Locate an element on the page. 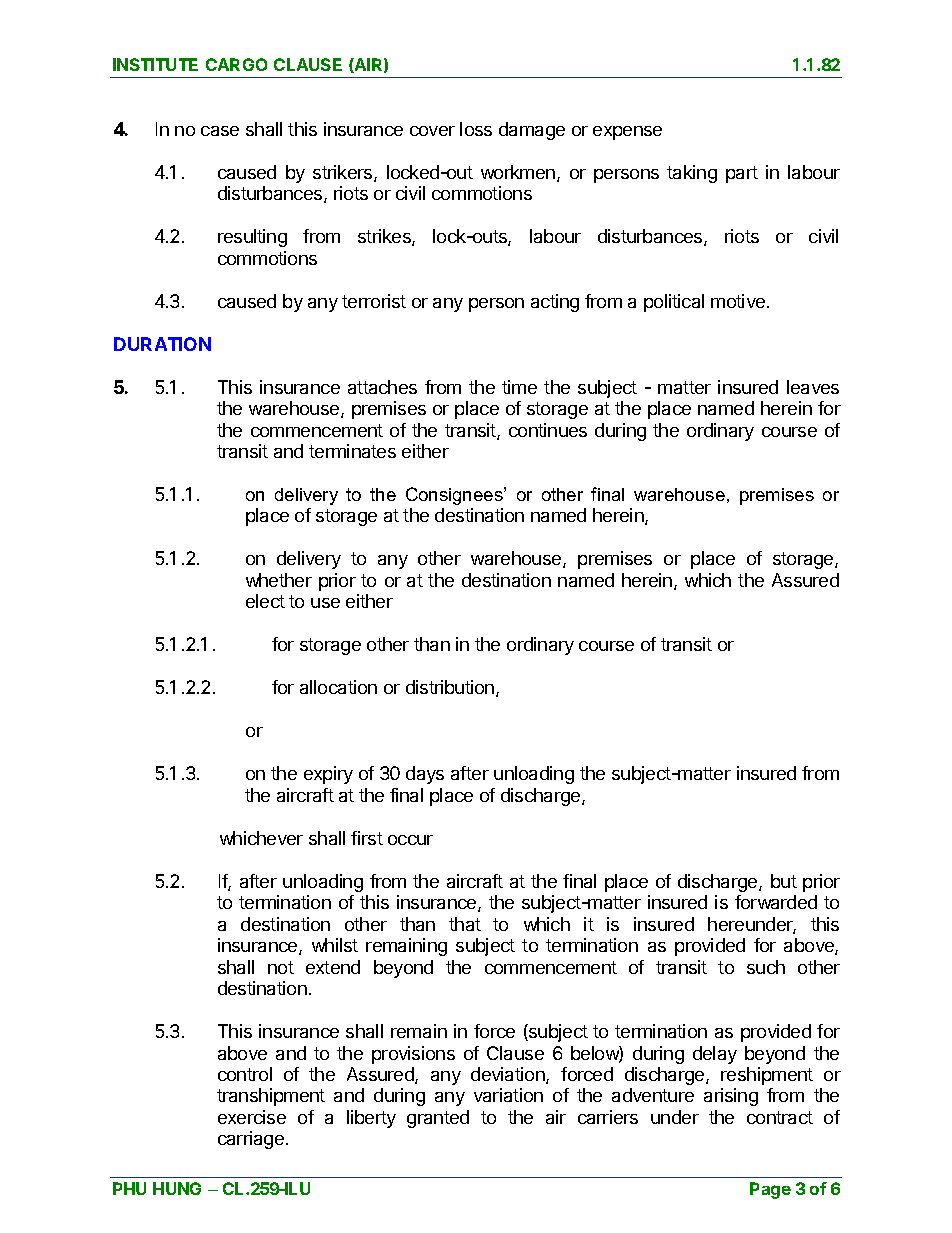 The width and height of the image is (952, 1233). loss is located at coordinates (476, 129).
